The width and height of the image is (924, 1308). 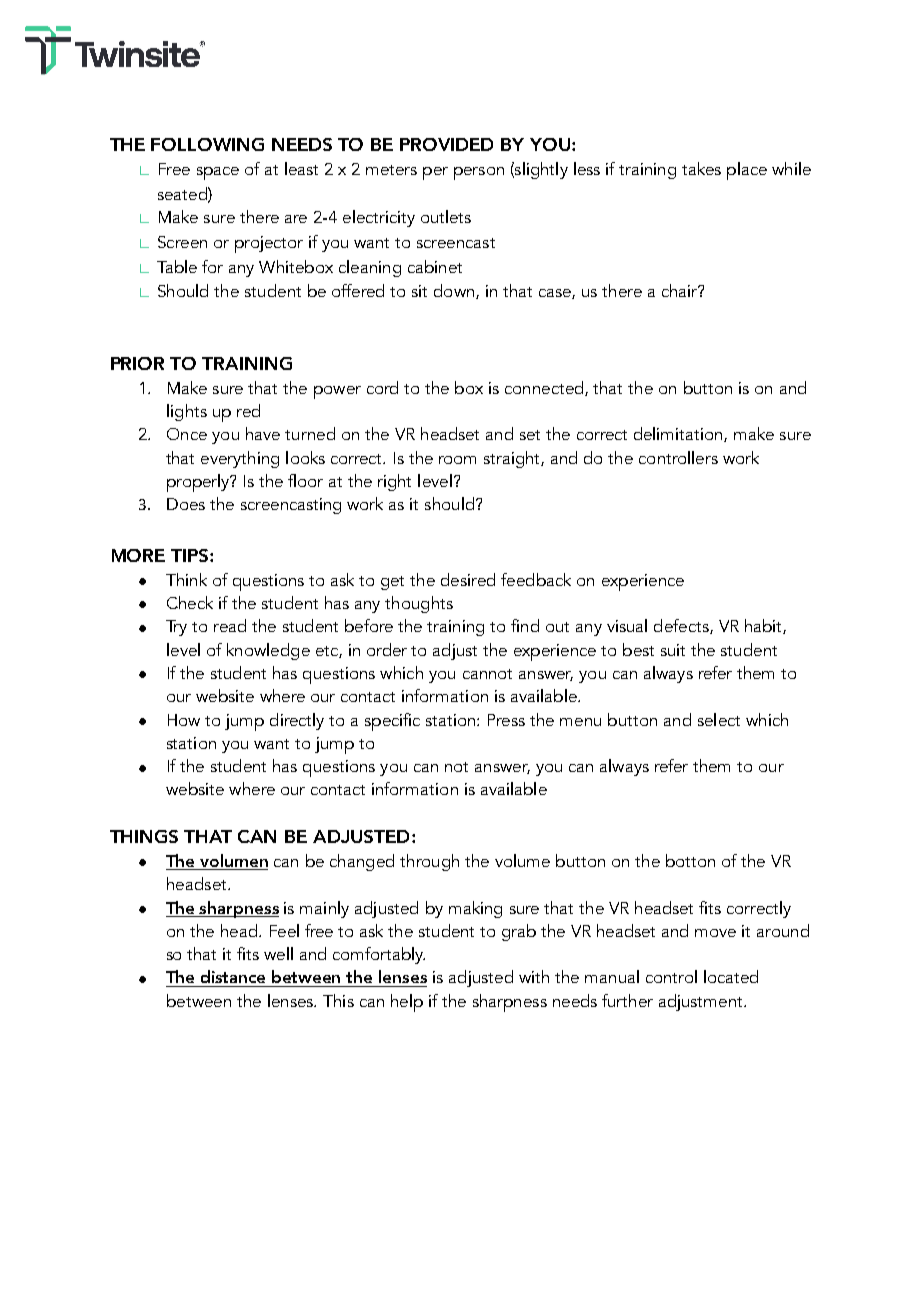 I want to click on person, so click(x=479, y=173).
